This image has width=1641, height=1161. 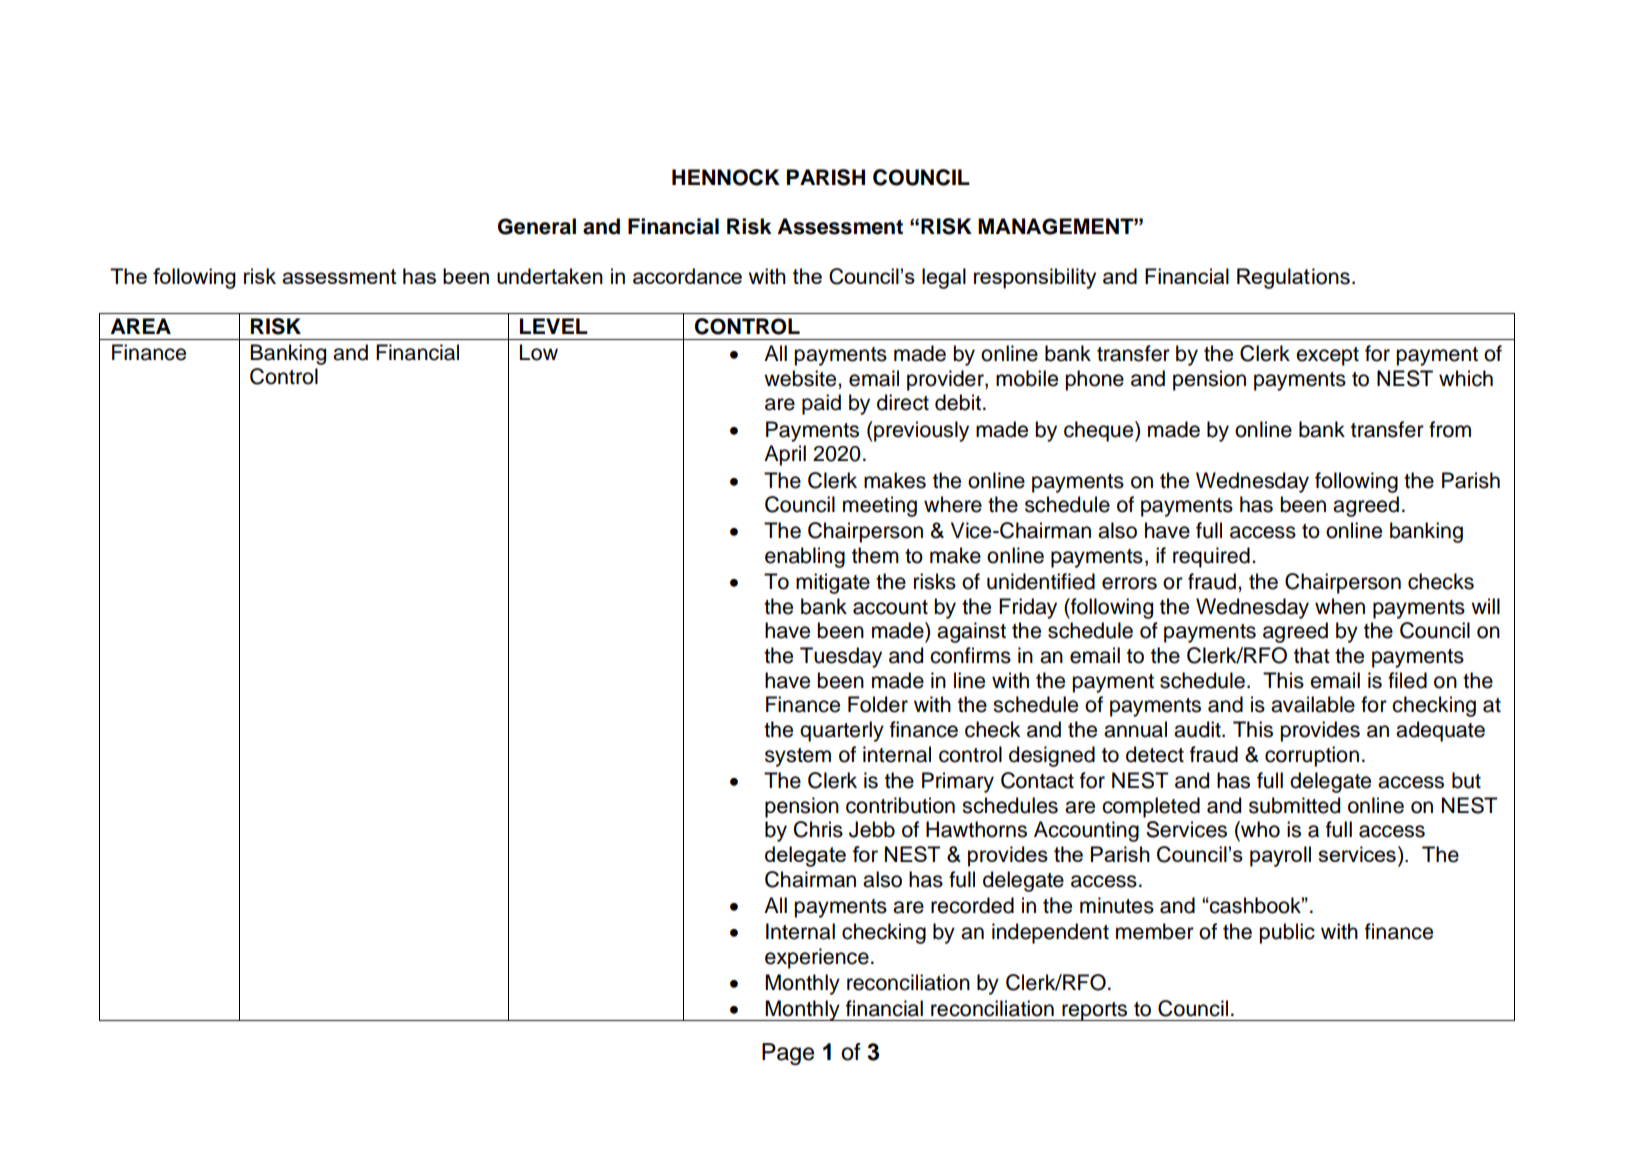 What do you see at coordinates (841, 657) in the image?
I see `Tuesday` at bounding box center [841, 657].
